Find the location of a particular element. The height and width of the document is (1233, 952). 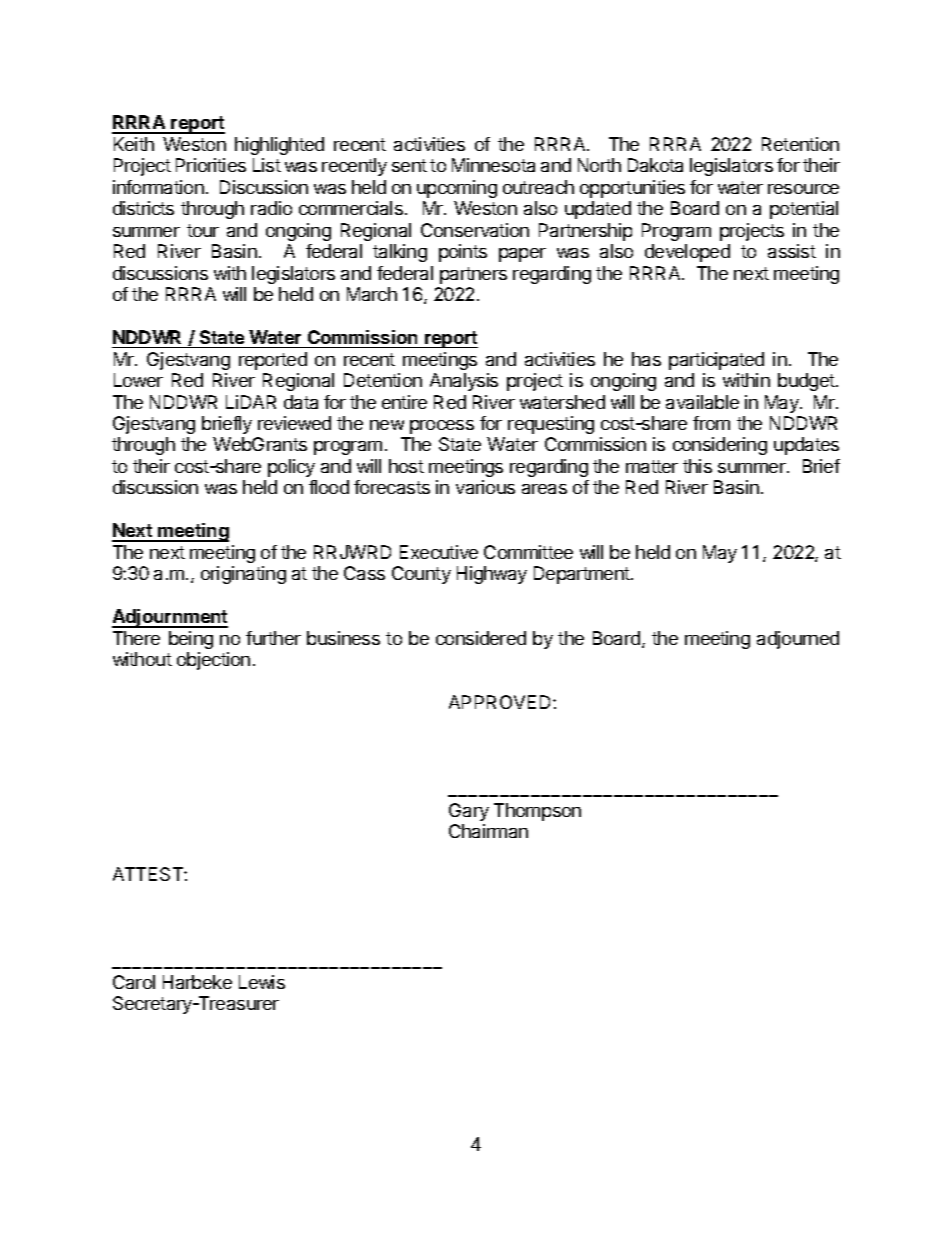

Priorities is located at coordinates (211, 165).
